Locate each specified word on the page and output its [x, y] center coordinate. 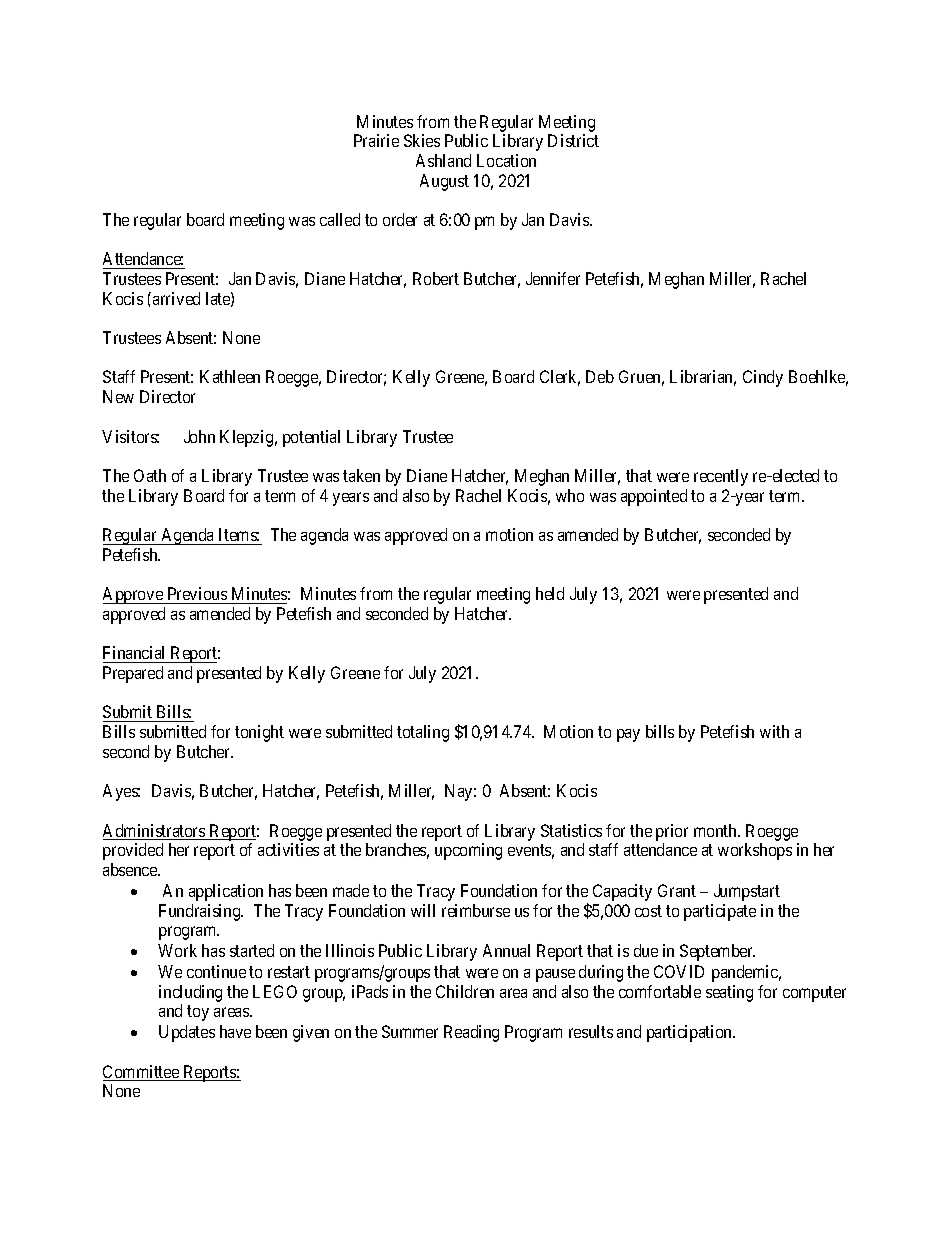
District [573, 140]
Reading [471, 1033]
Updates [187, 1033]
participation [691, 1033]
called [340, 219]
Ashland [443, 160]
